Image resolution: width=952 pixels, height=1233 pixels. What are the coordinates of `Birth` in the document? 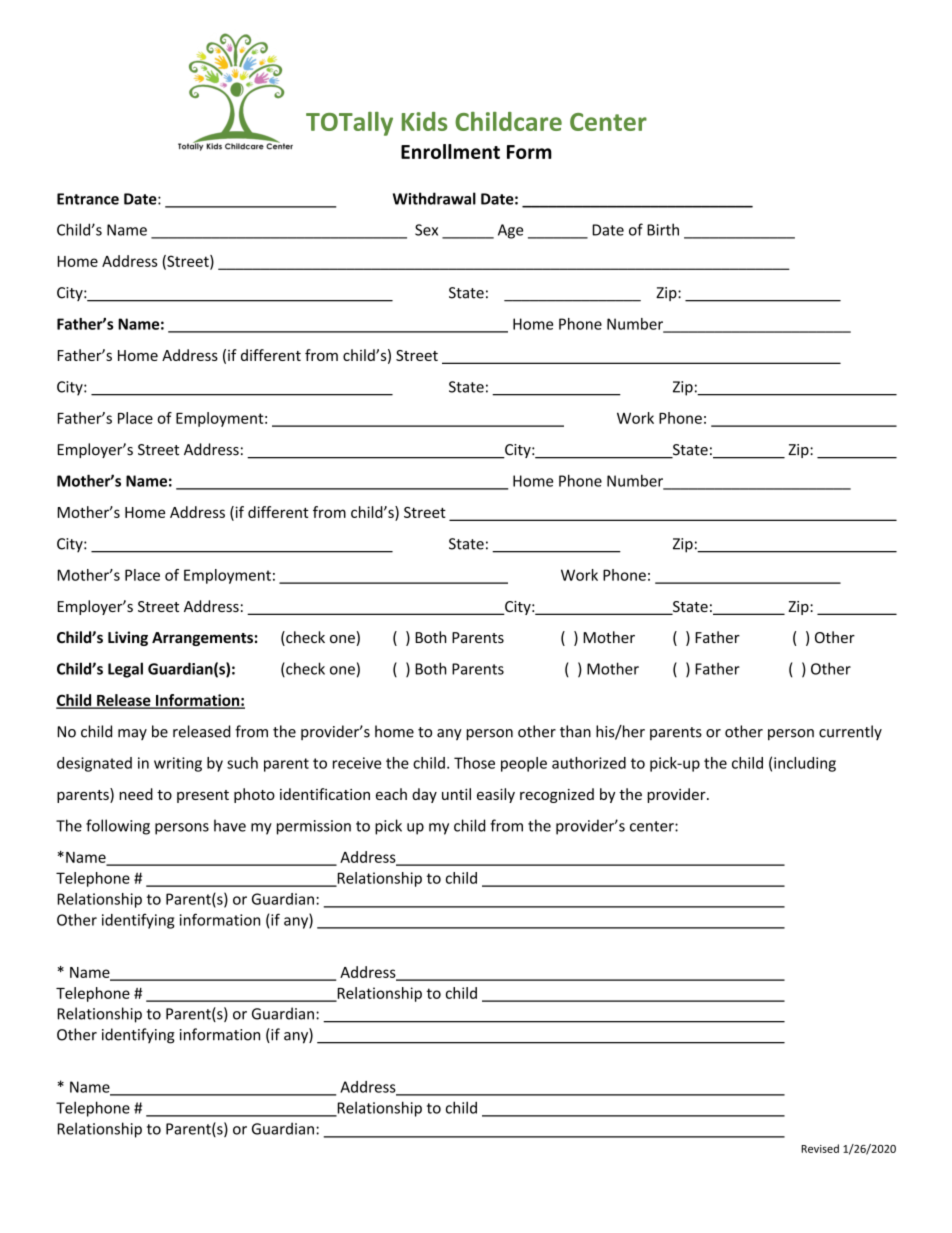 It's located at (663, 229).
